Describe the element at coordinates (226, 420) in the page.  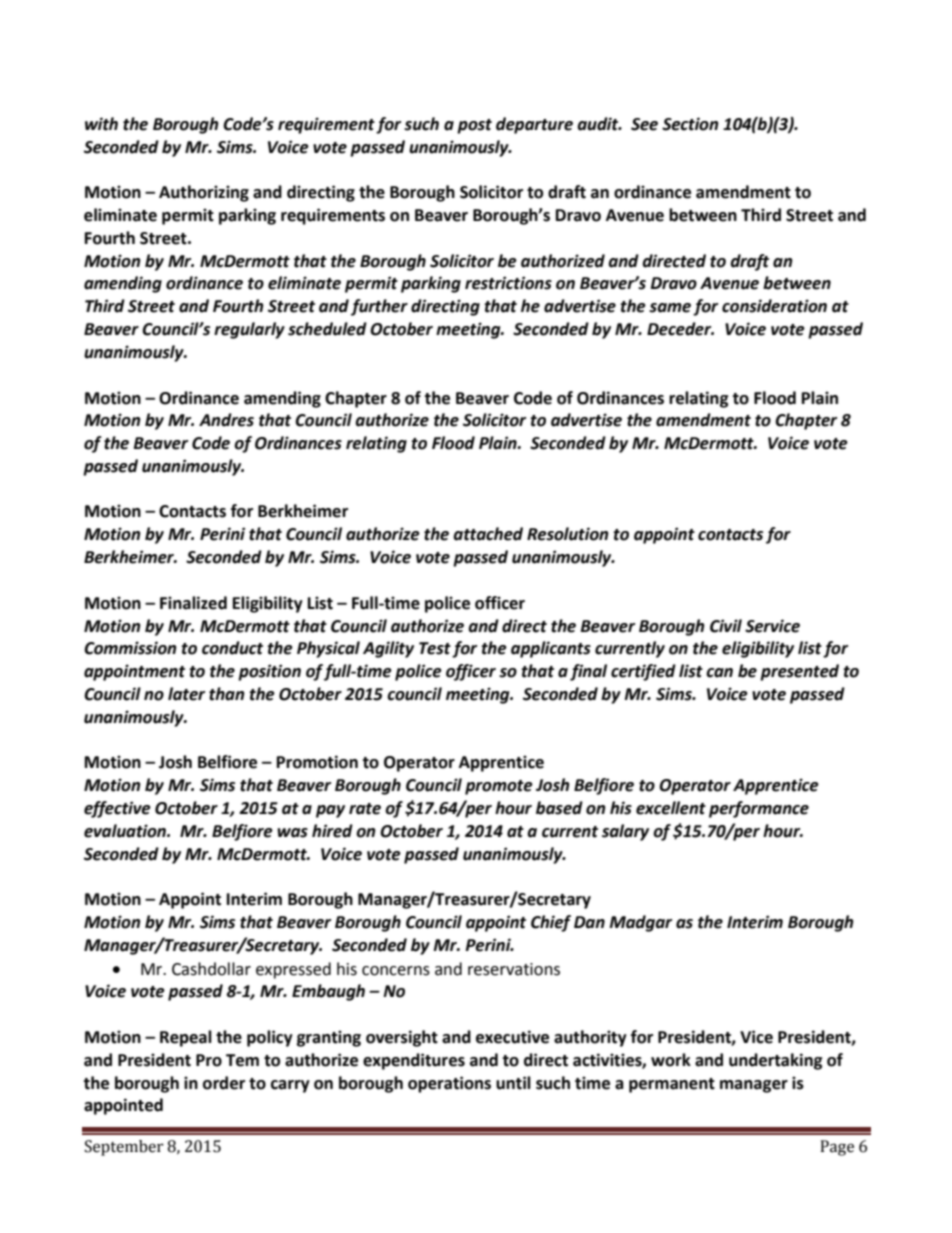
I see `Andres` at that location.
